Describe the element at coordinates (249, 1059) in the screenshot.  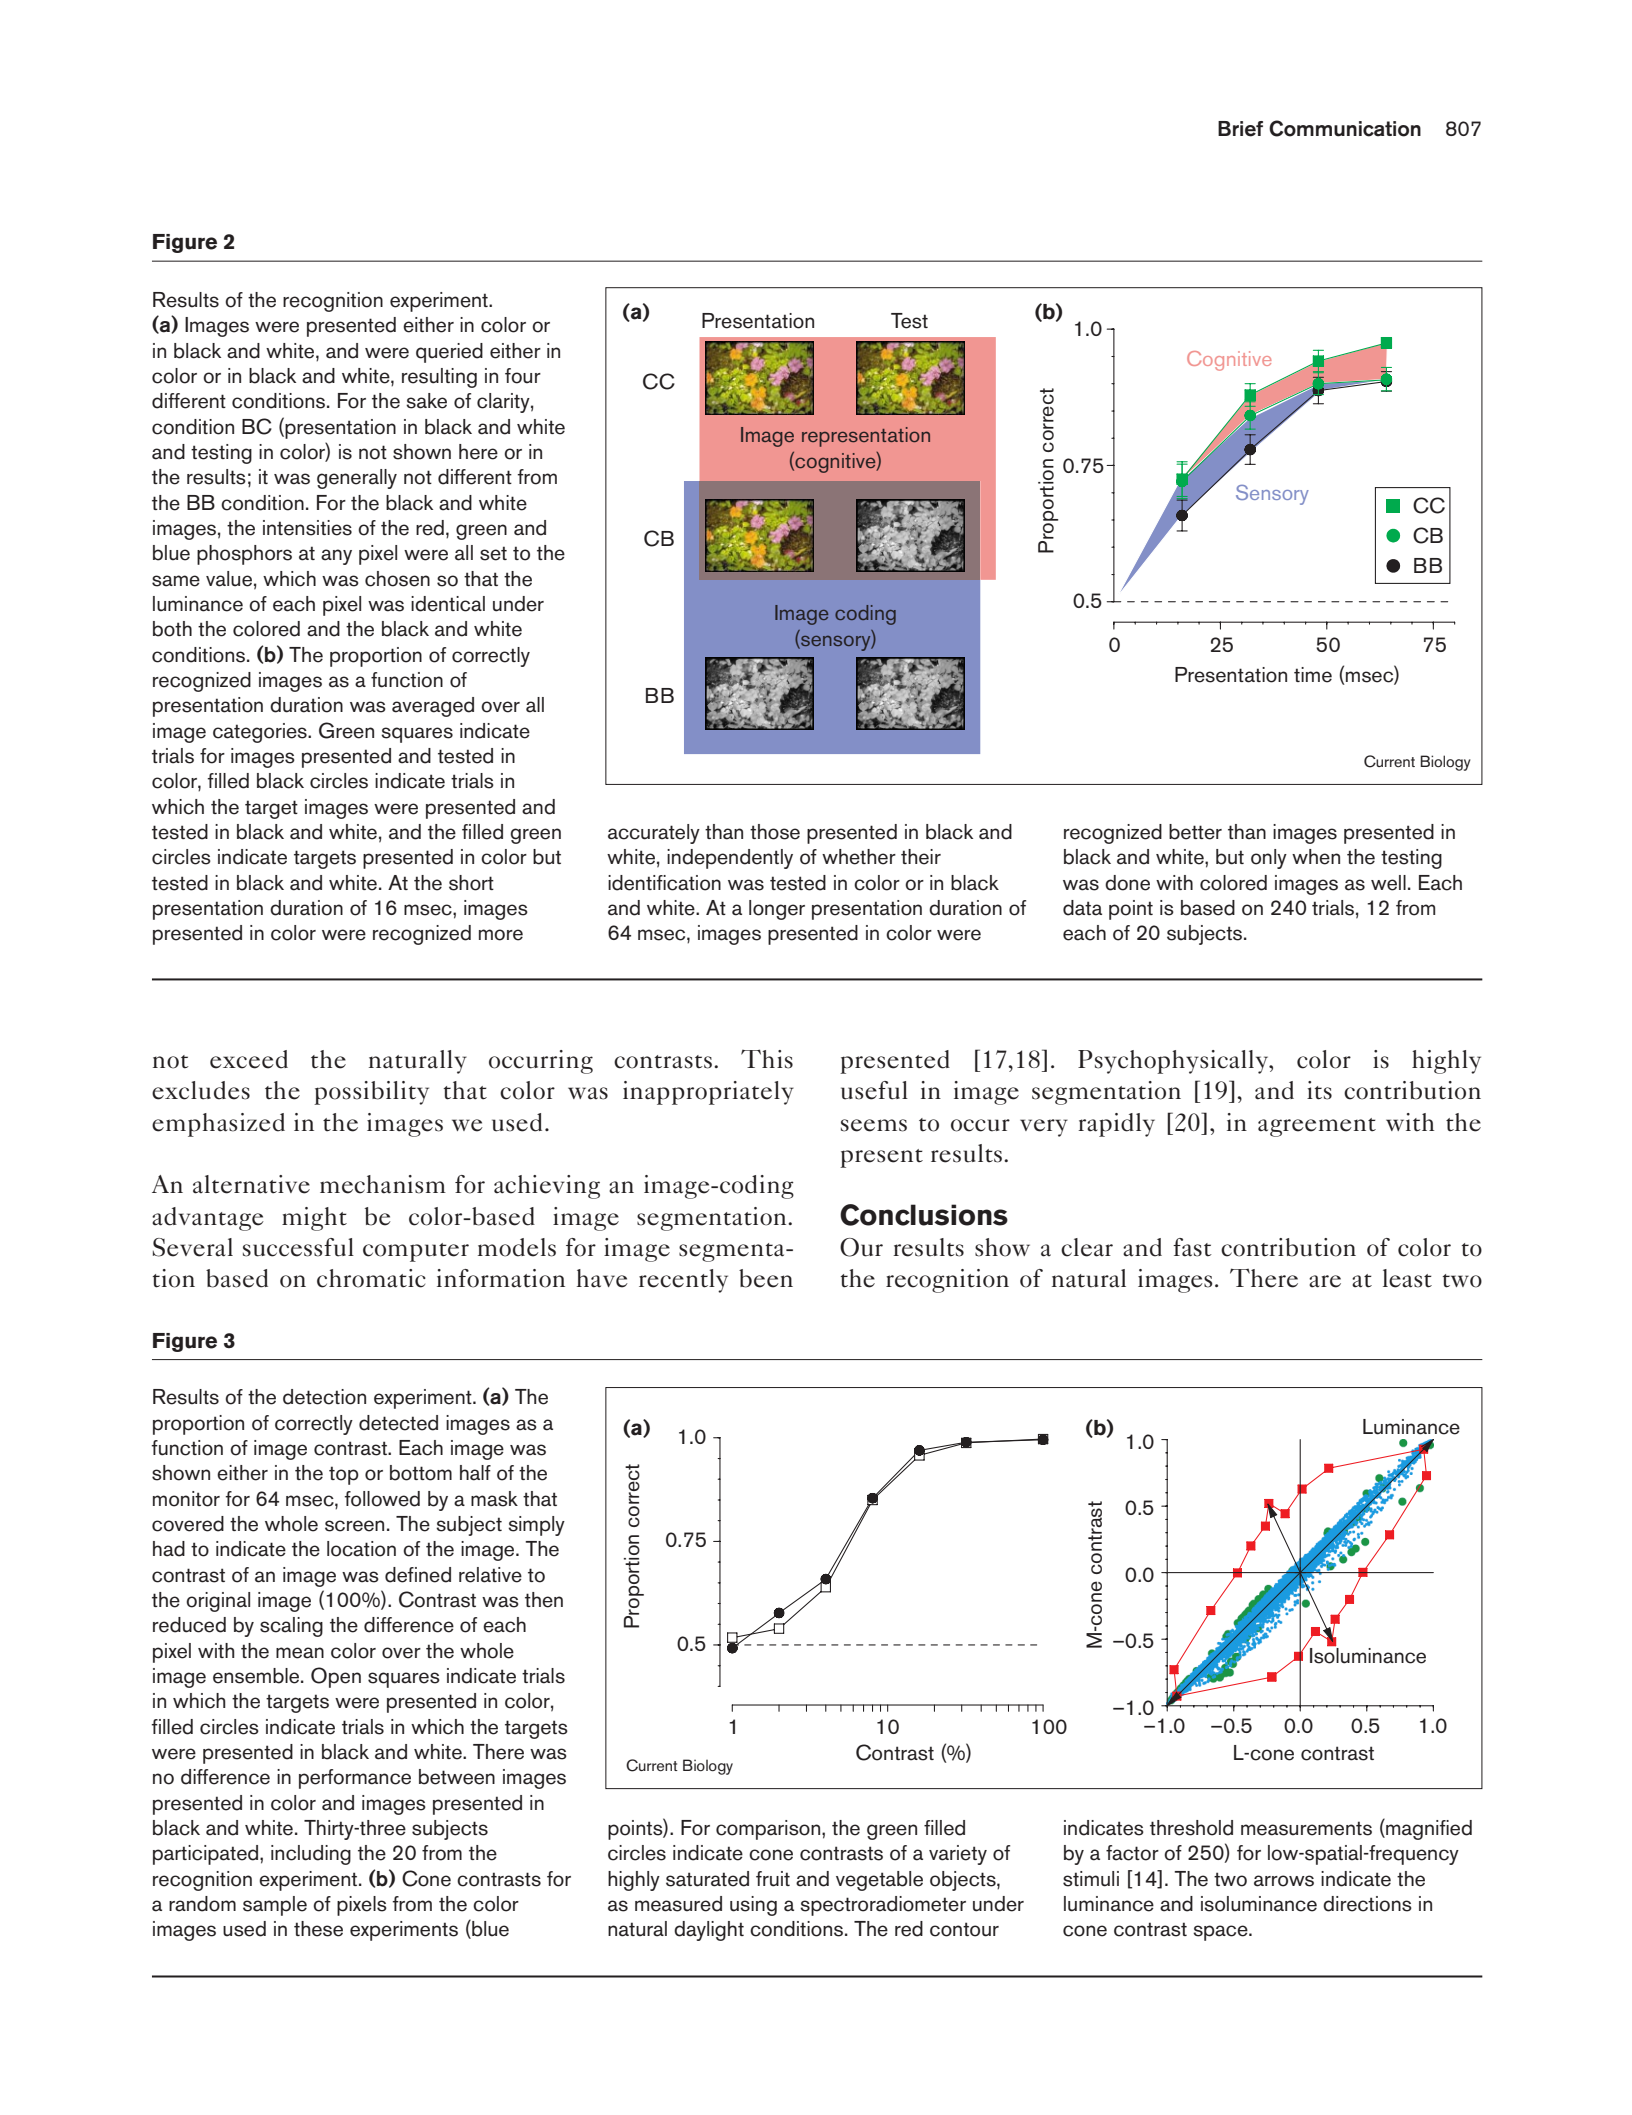
I see `exceed` at that location.
